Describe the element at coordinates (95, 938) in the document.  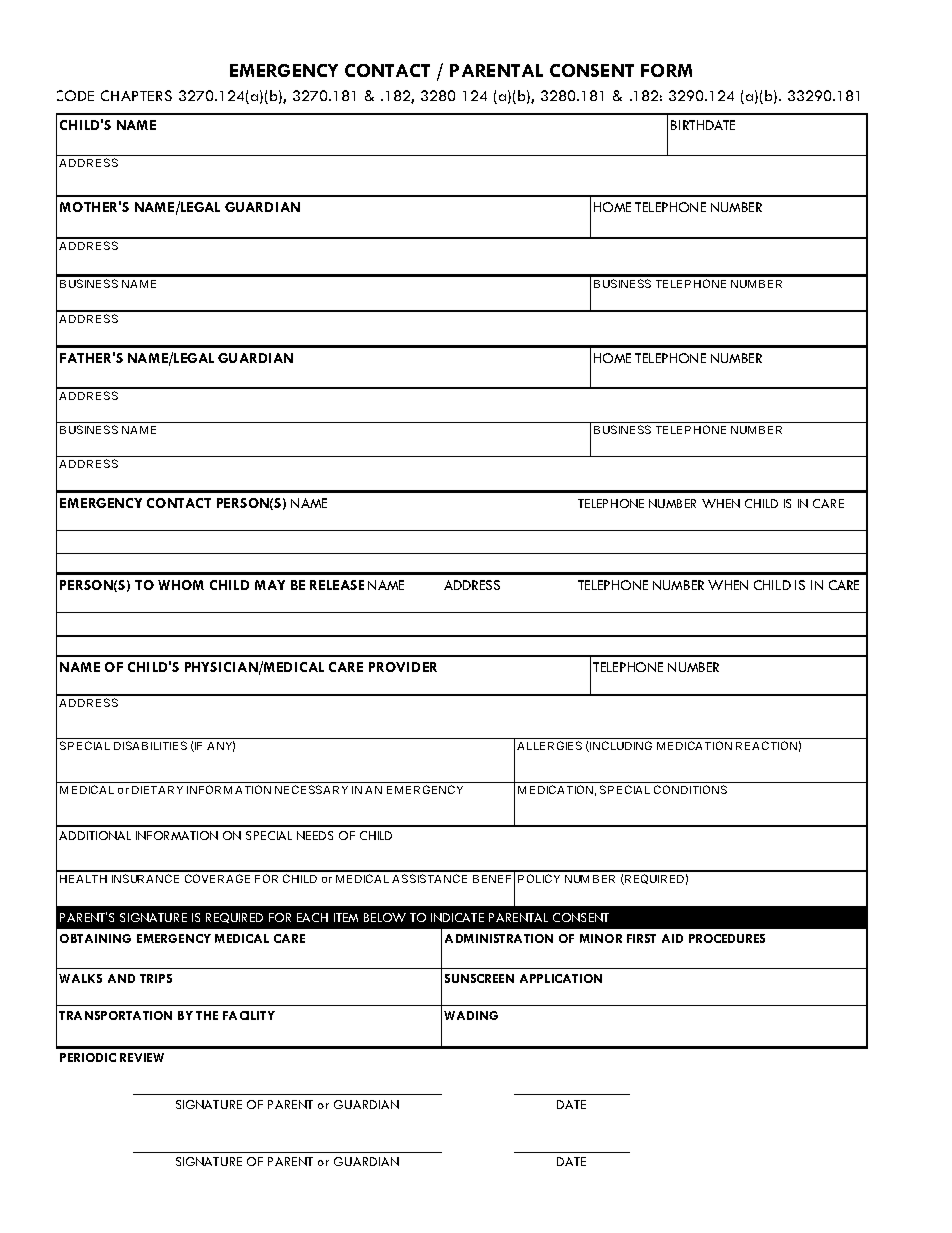
I see `OBTAINING` at that location.
